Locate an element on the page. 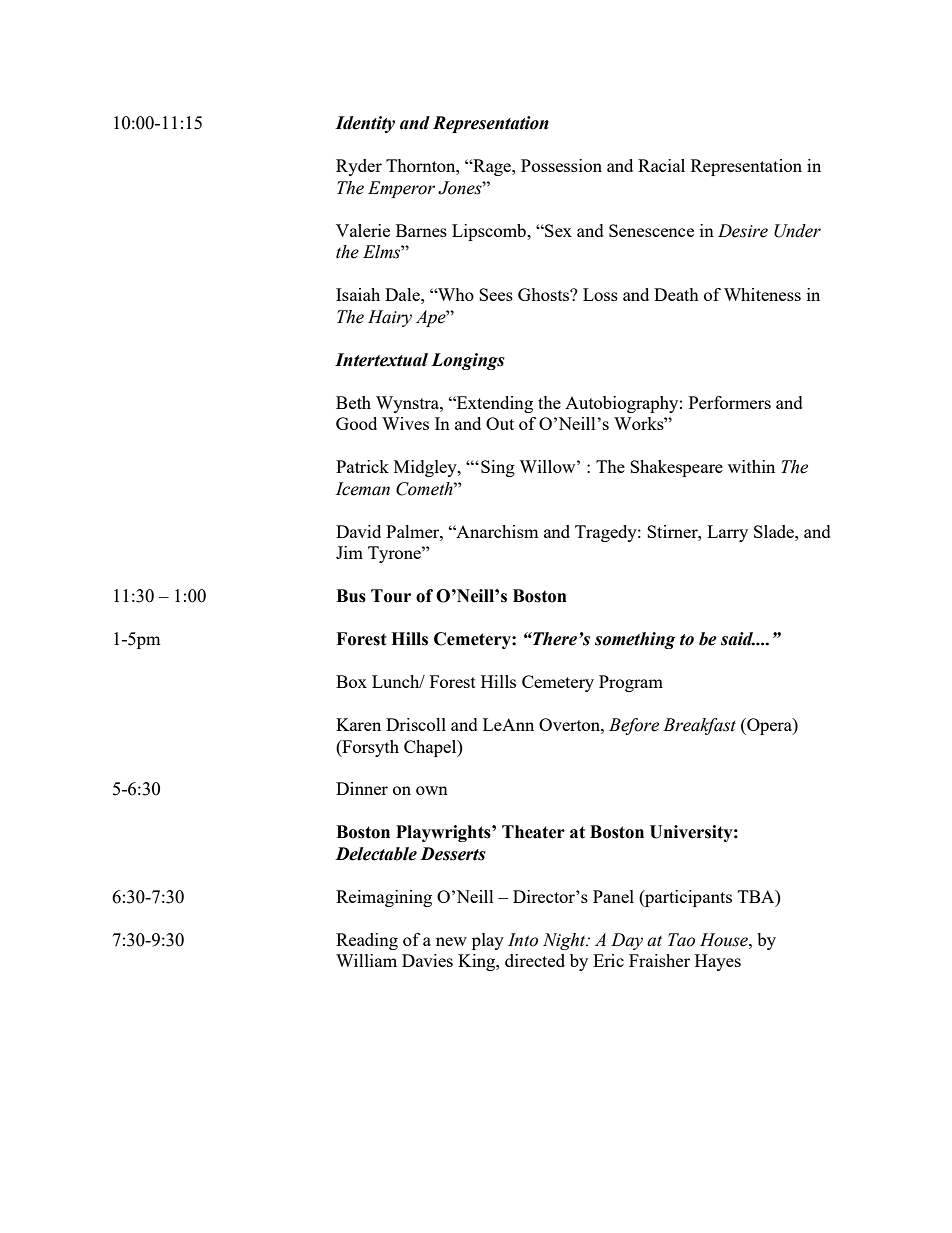 The height and width of the document is (1233, 952). Davies is located at coordinates (427, 960).
